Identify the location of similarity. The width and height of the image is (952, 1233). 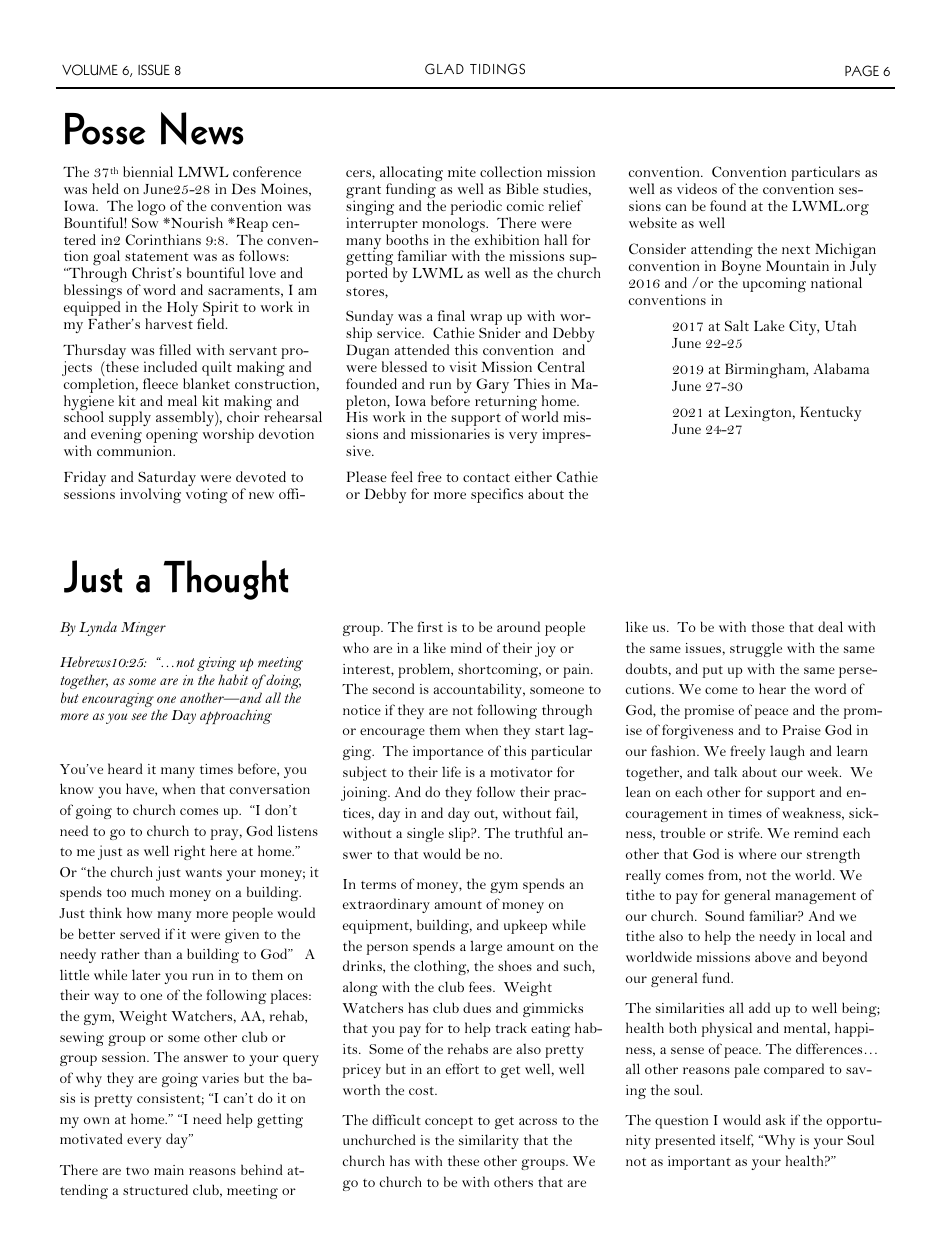
(489, 1141).
